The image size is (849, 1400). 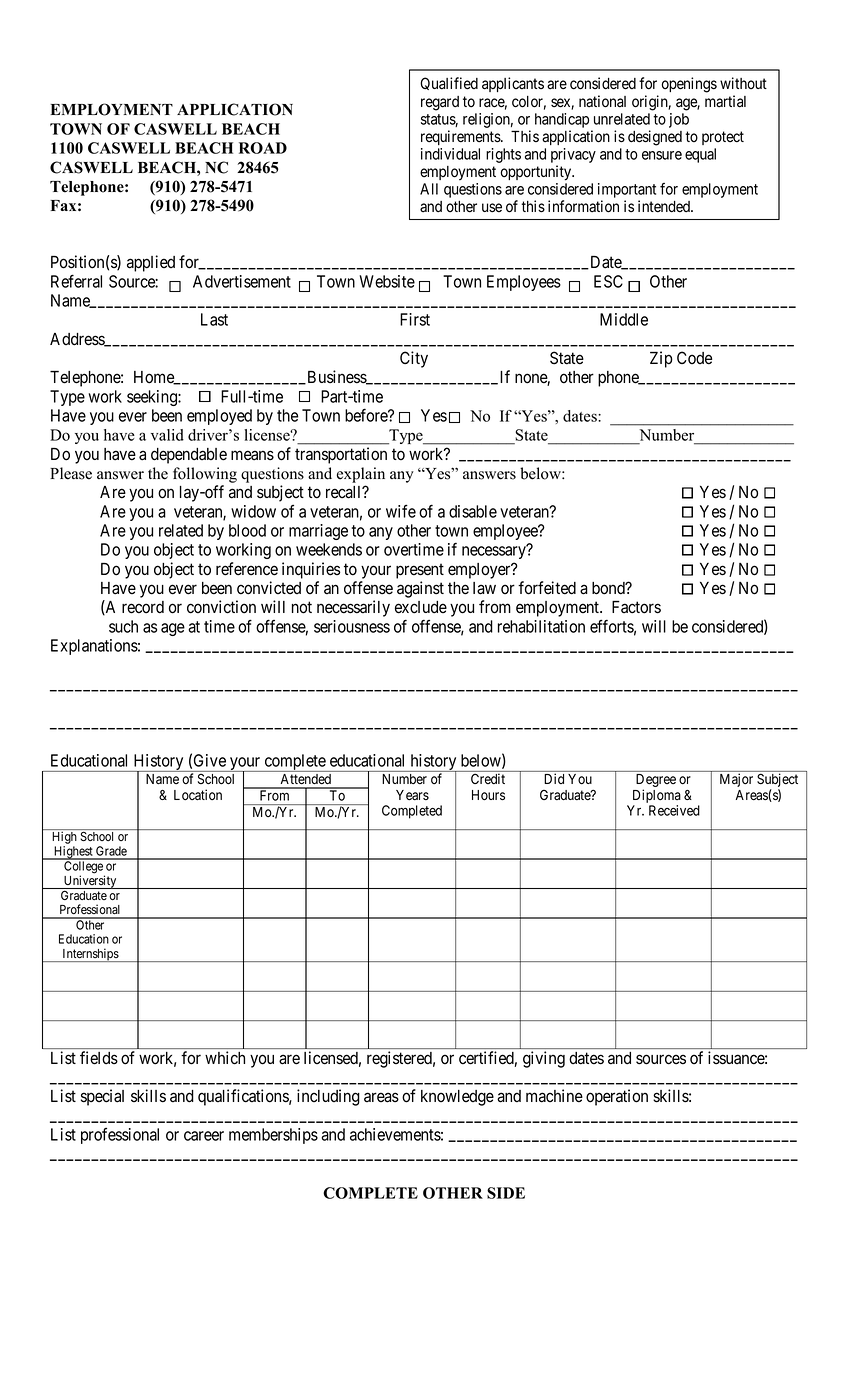 What do you see at coordinates (263, 148) in the screenshot?
I see `ROAD` at bounding box center [263, 148].
